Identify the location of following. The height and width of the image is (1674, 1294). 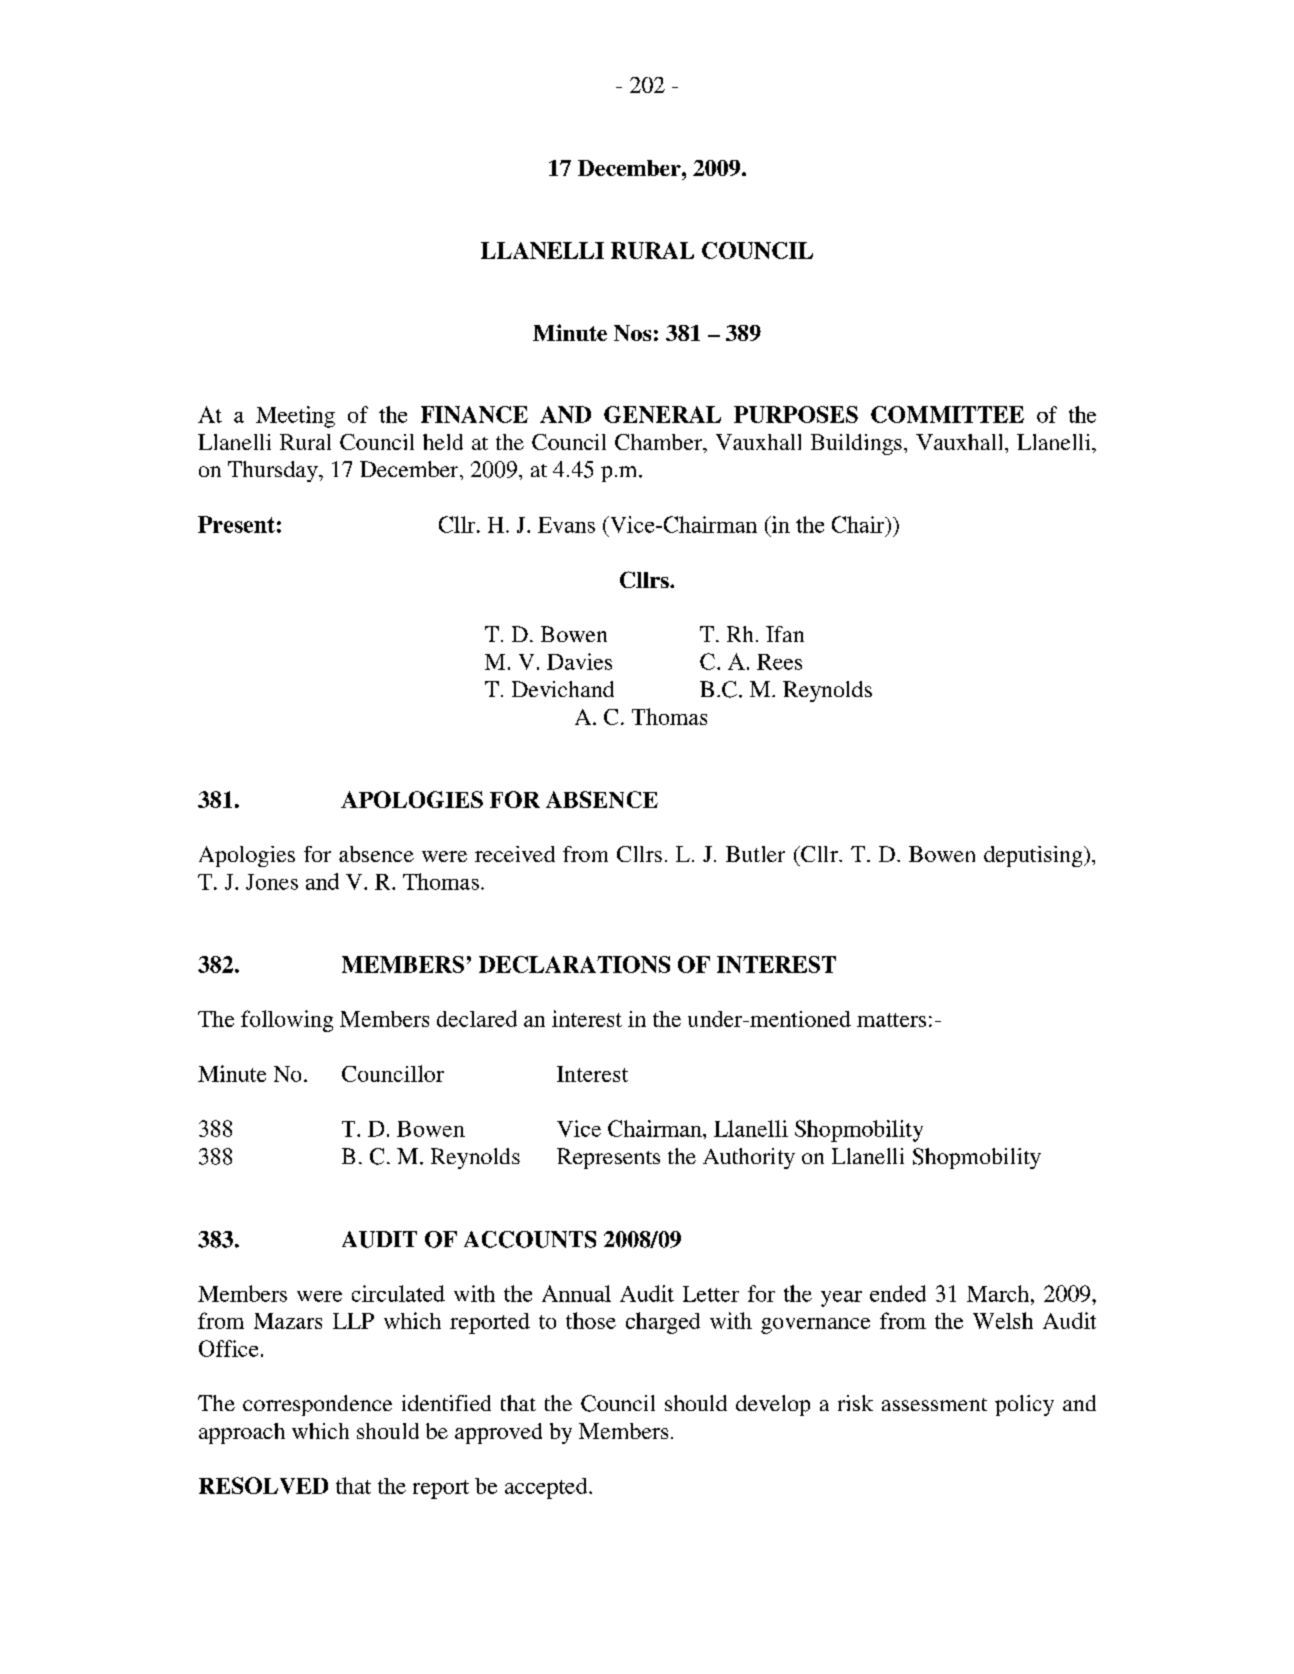
(287, 1021).
